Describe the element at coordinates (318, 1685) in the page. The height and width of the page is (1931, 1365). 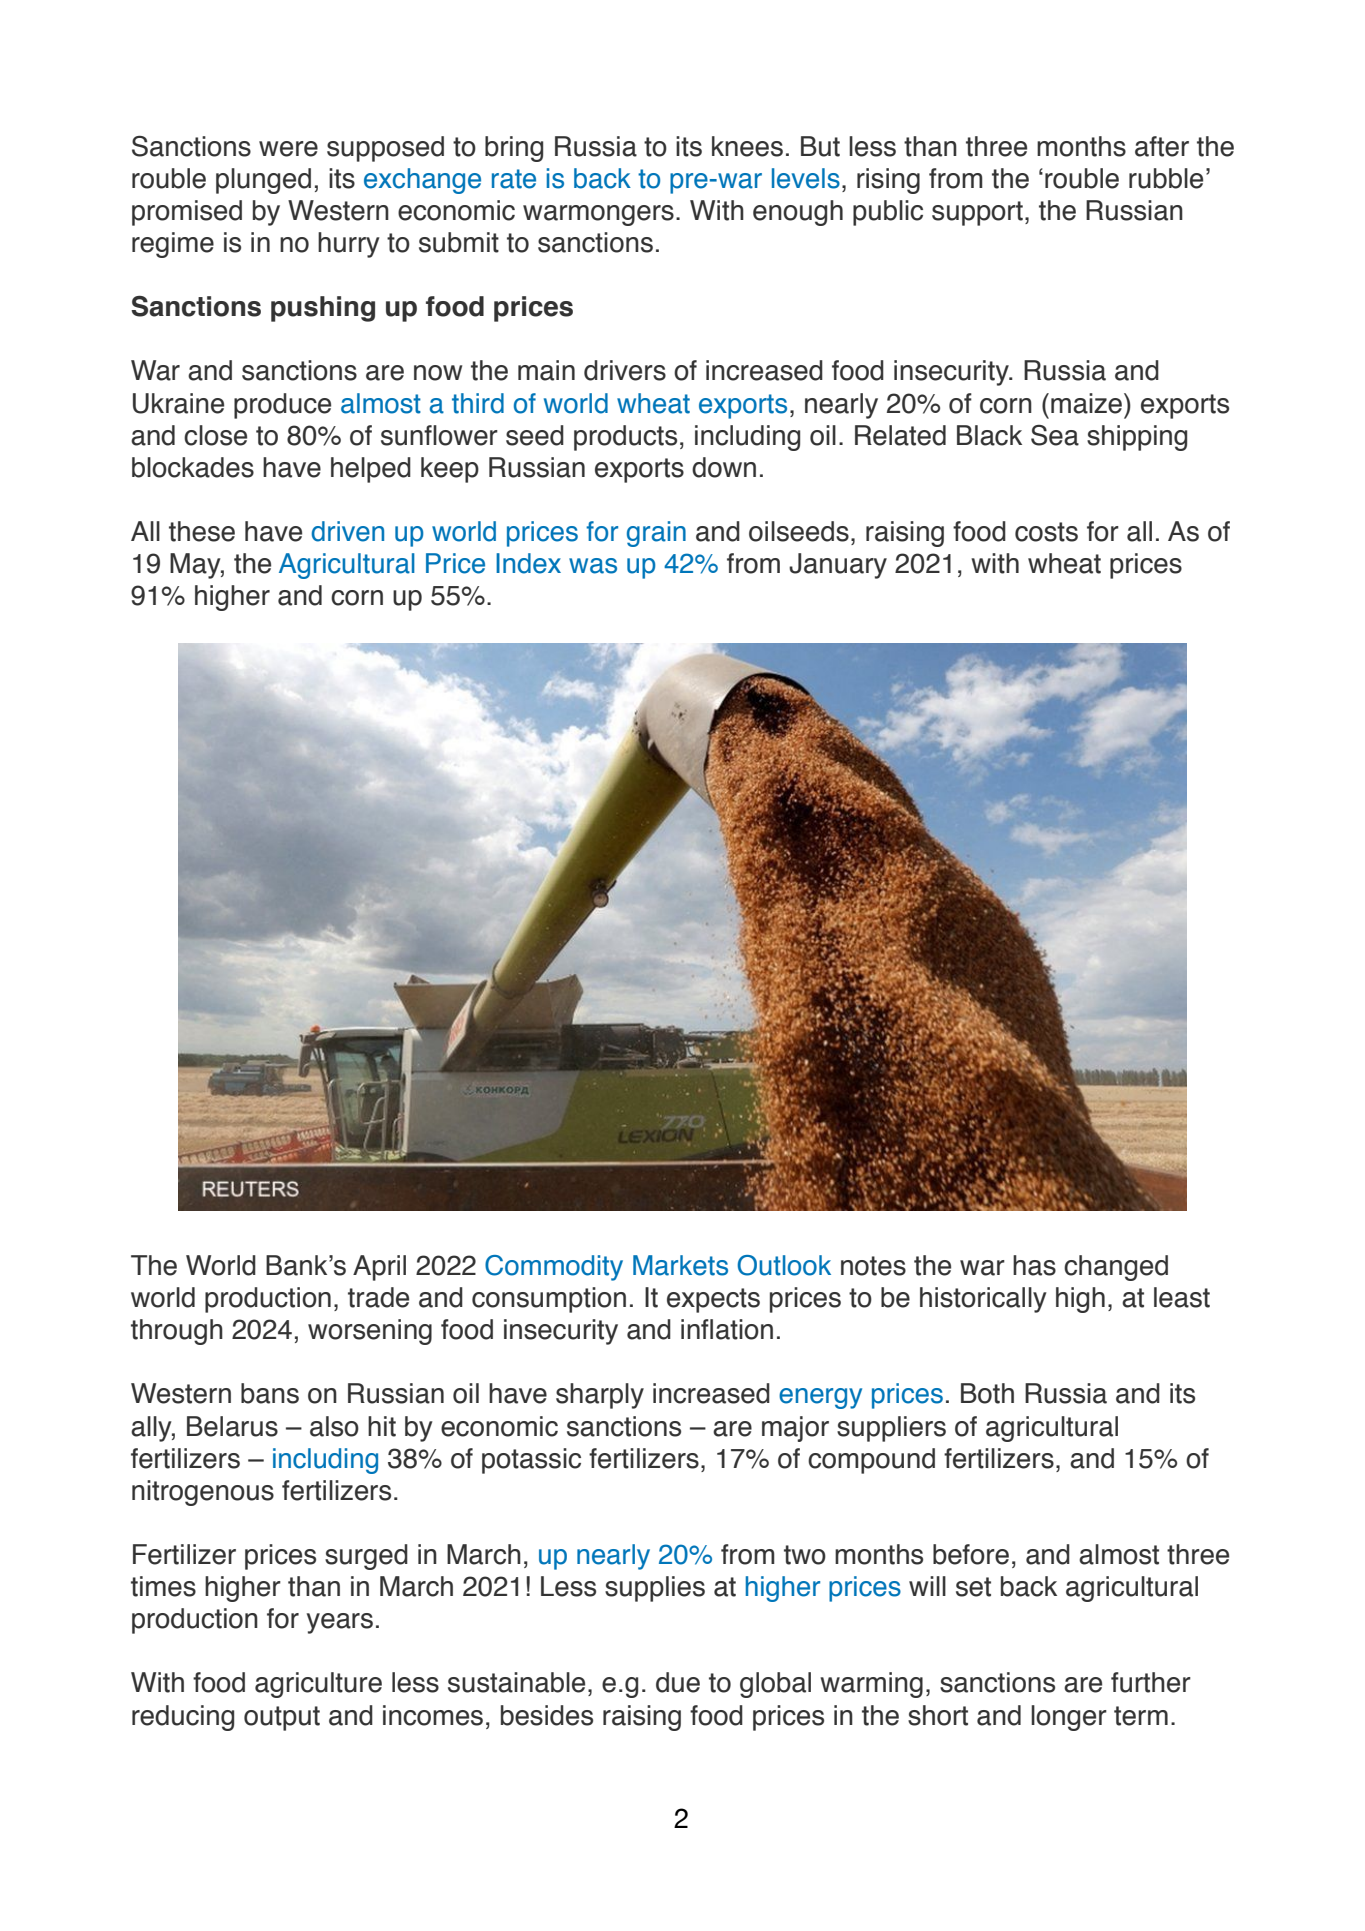
I see `agriculture` at that location.
